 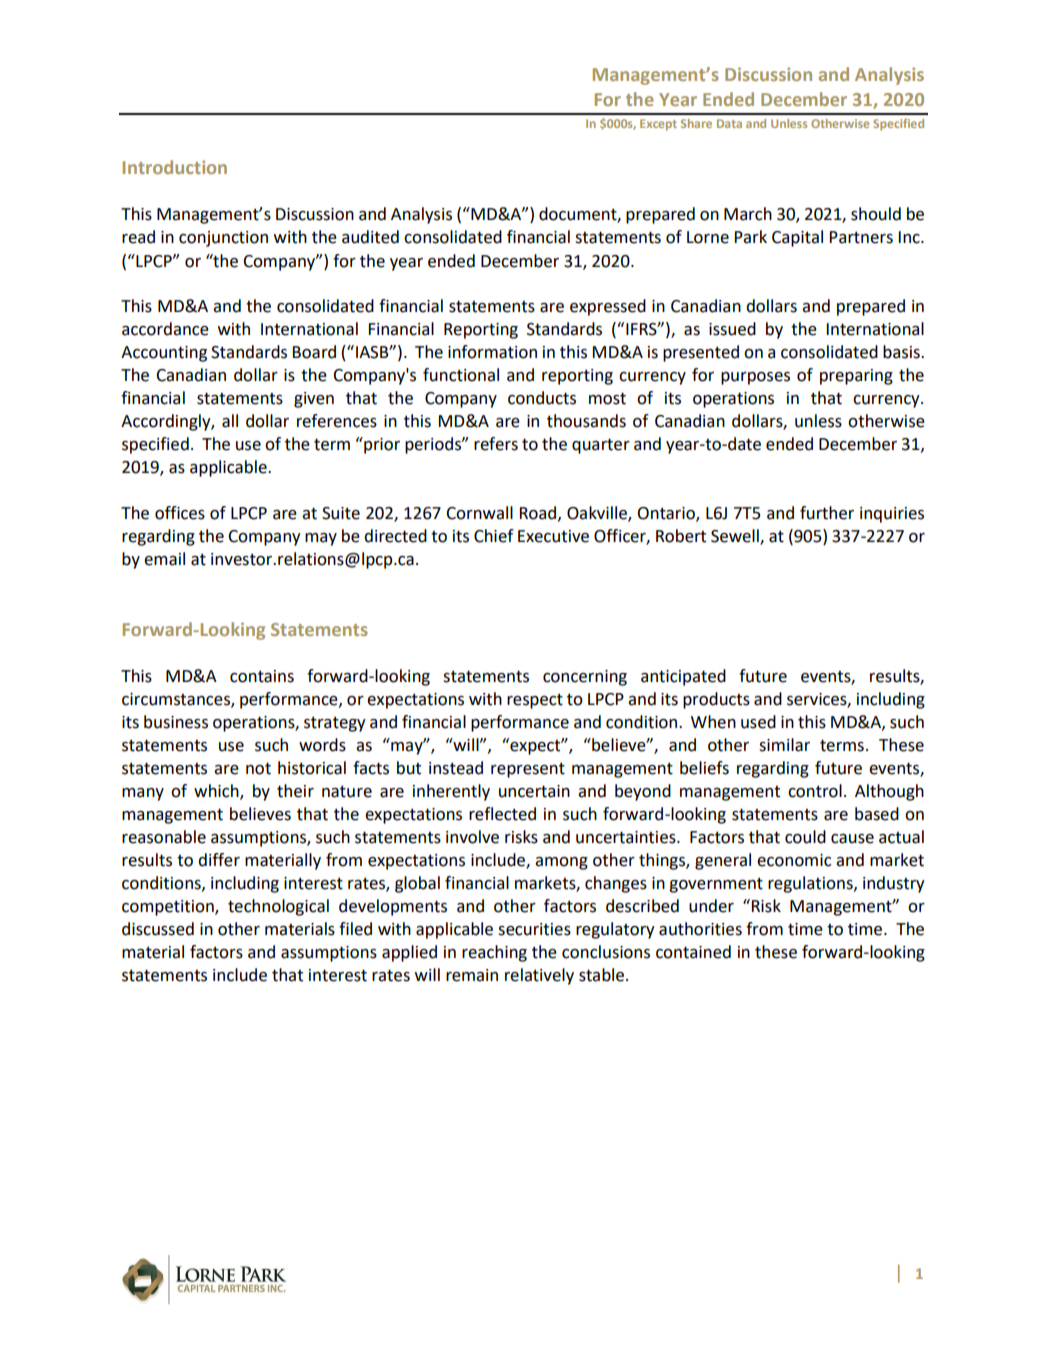 What do you see at coordinates (729, 123) in the screenshot?
I see `Data` at bounding box center [729, 123].
